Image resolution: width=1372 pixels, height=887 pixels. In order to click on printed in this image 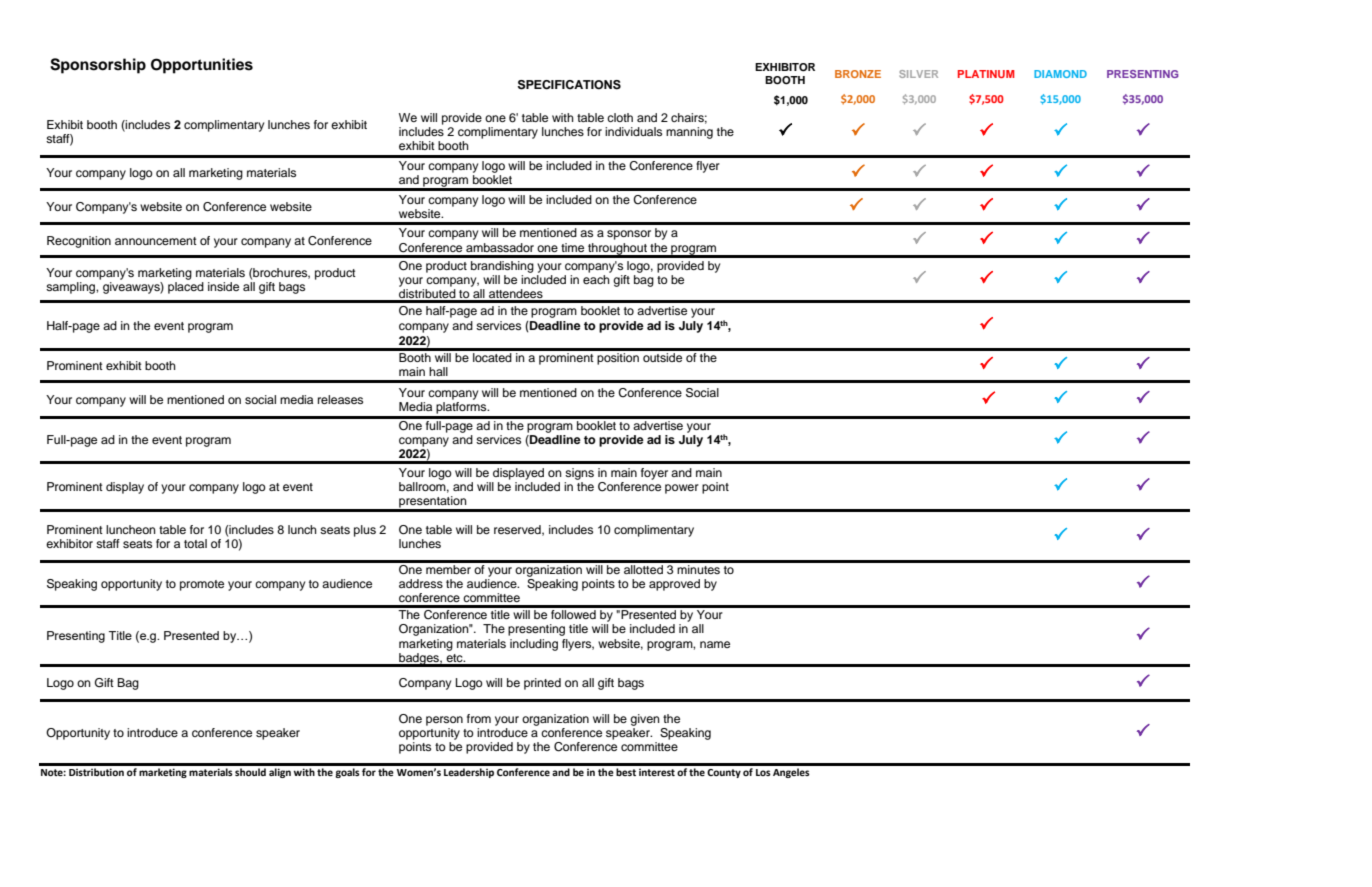, I will do `click(542, 684)`.
